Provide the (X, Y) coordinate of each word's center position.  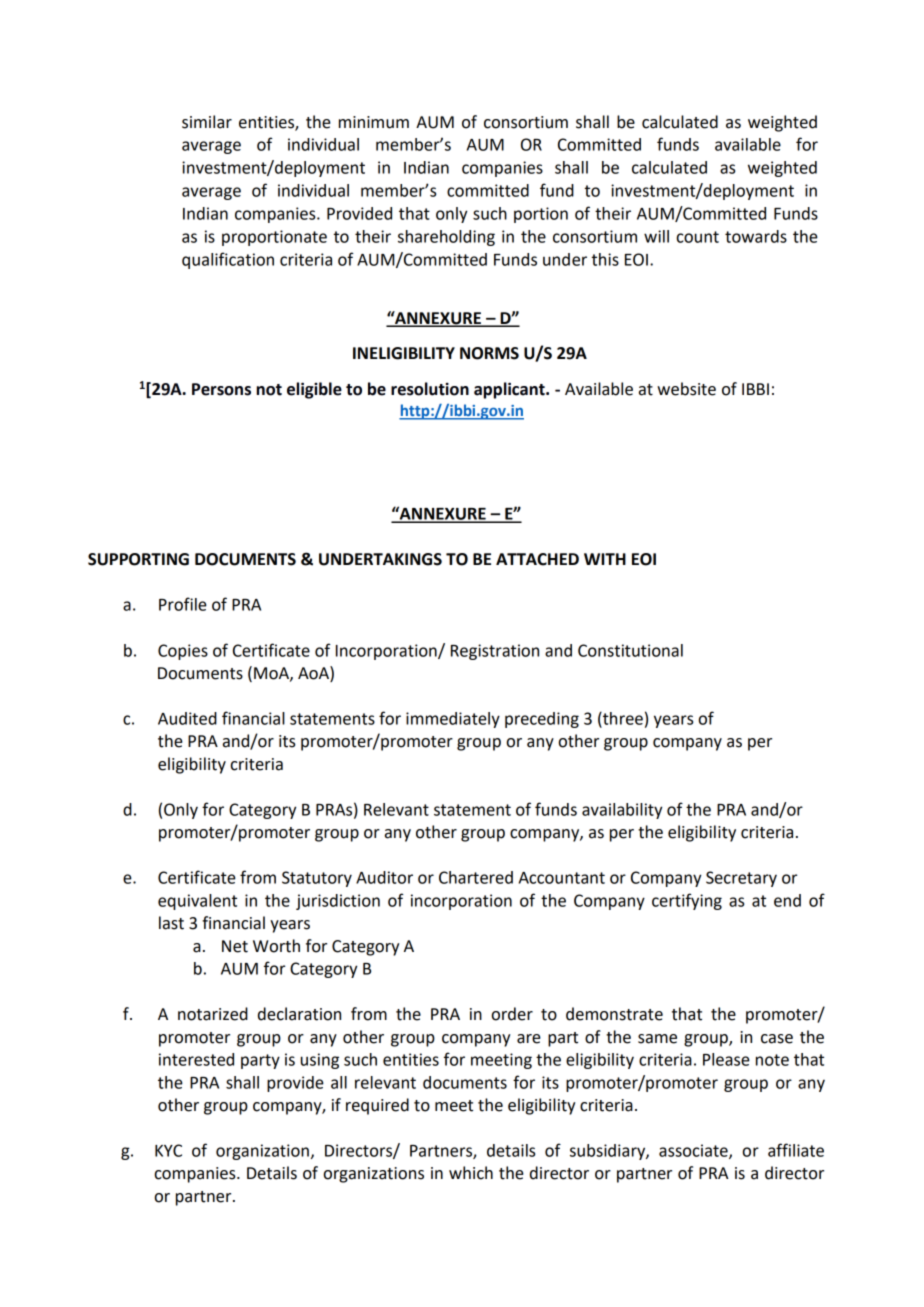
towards (756, 236)
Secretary (741, 879)
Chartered (476, 877)
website (686, 389)
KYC (168, 1150)
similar (207, 122)
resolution (430, 389)
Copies (183, 652)
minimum (374, 122)
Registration (495, 652)
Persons (221, 389)
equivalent (197, 902)
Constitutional (630, 650)
